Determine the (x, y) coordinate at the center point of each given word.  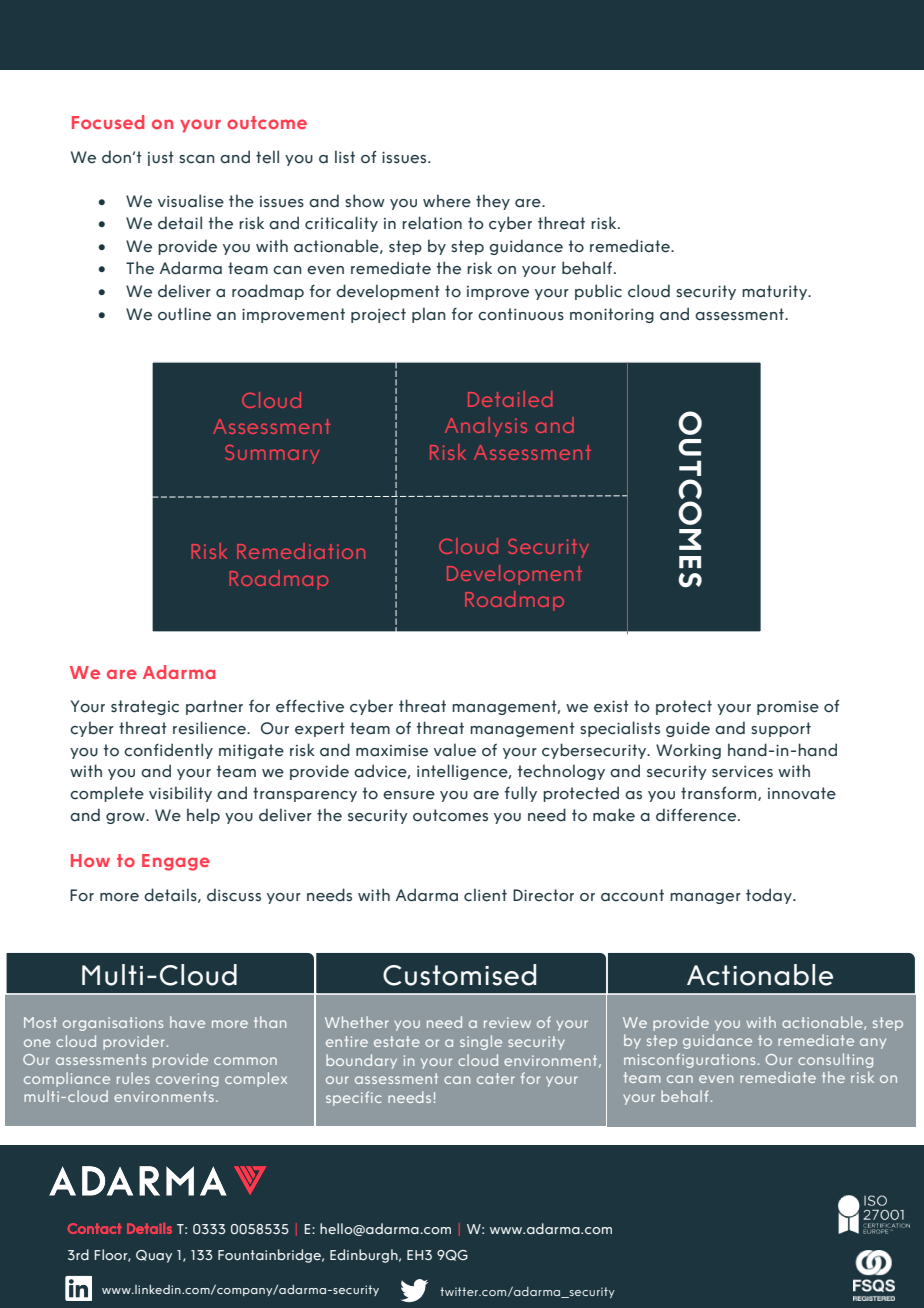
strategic (145, 707)
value (455, 750)
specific (354, 1098)
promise (788, 708)
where (447, 201)
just (161, 158)
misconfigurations (689, 1060)
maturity (776, 292)
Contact (94, 1228)
